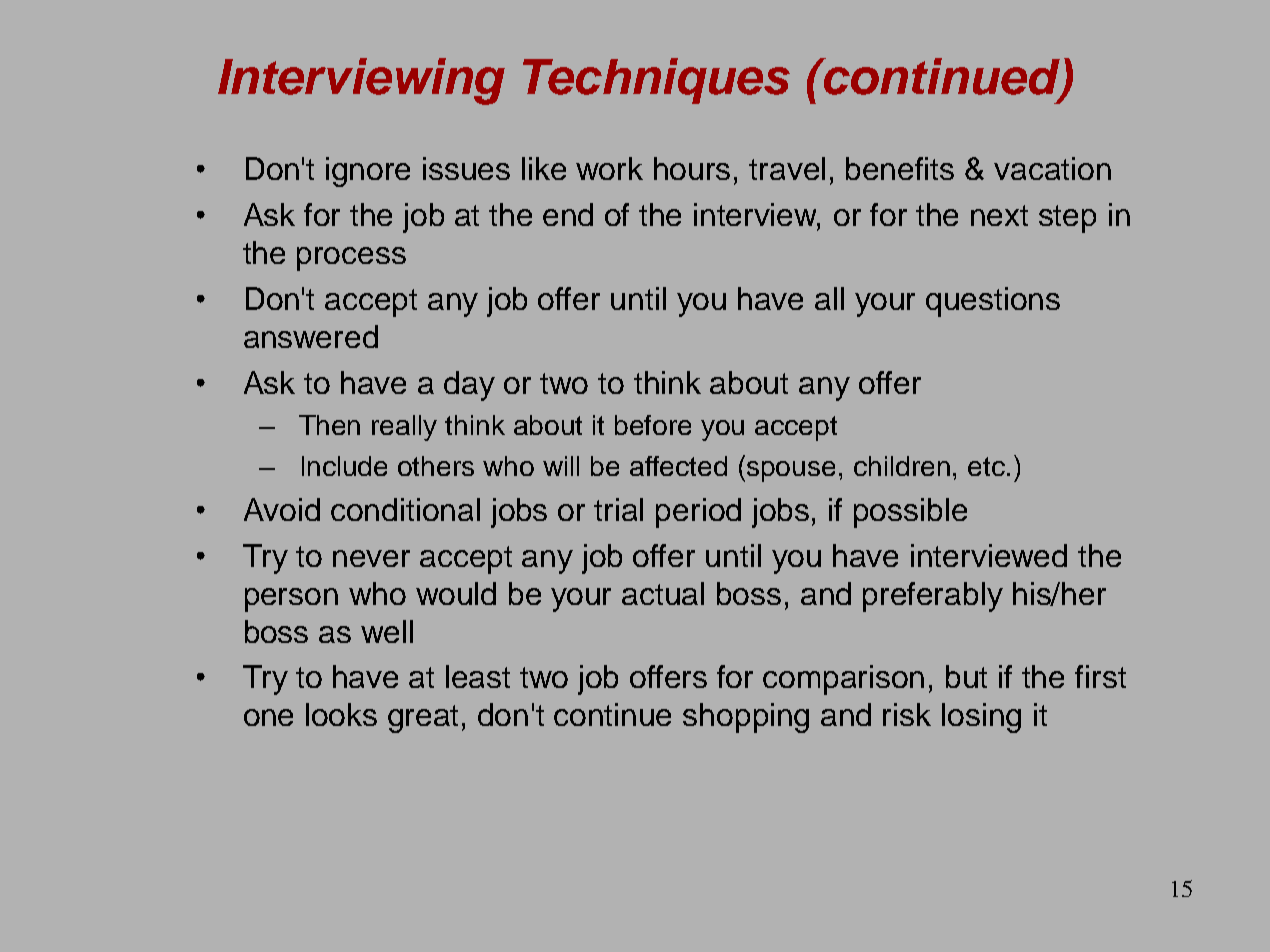  Describe the element at coordinates (405, 509) in the image. I see `conditional` at that location.
